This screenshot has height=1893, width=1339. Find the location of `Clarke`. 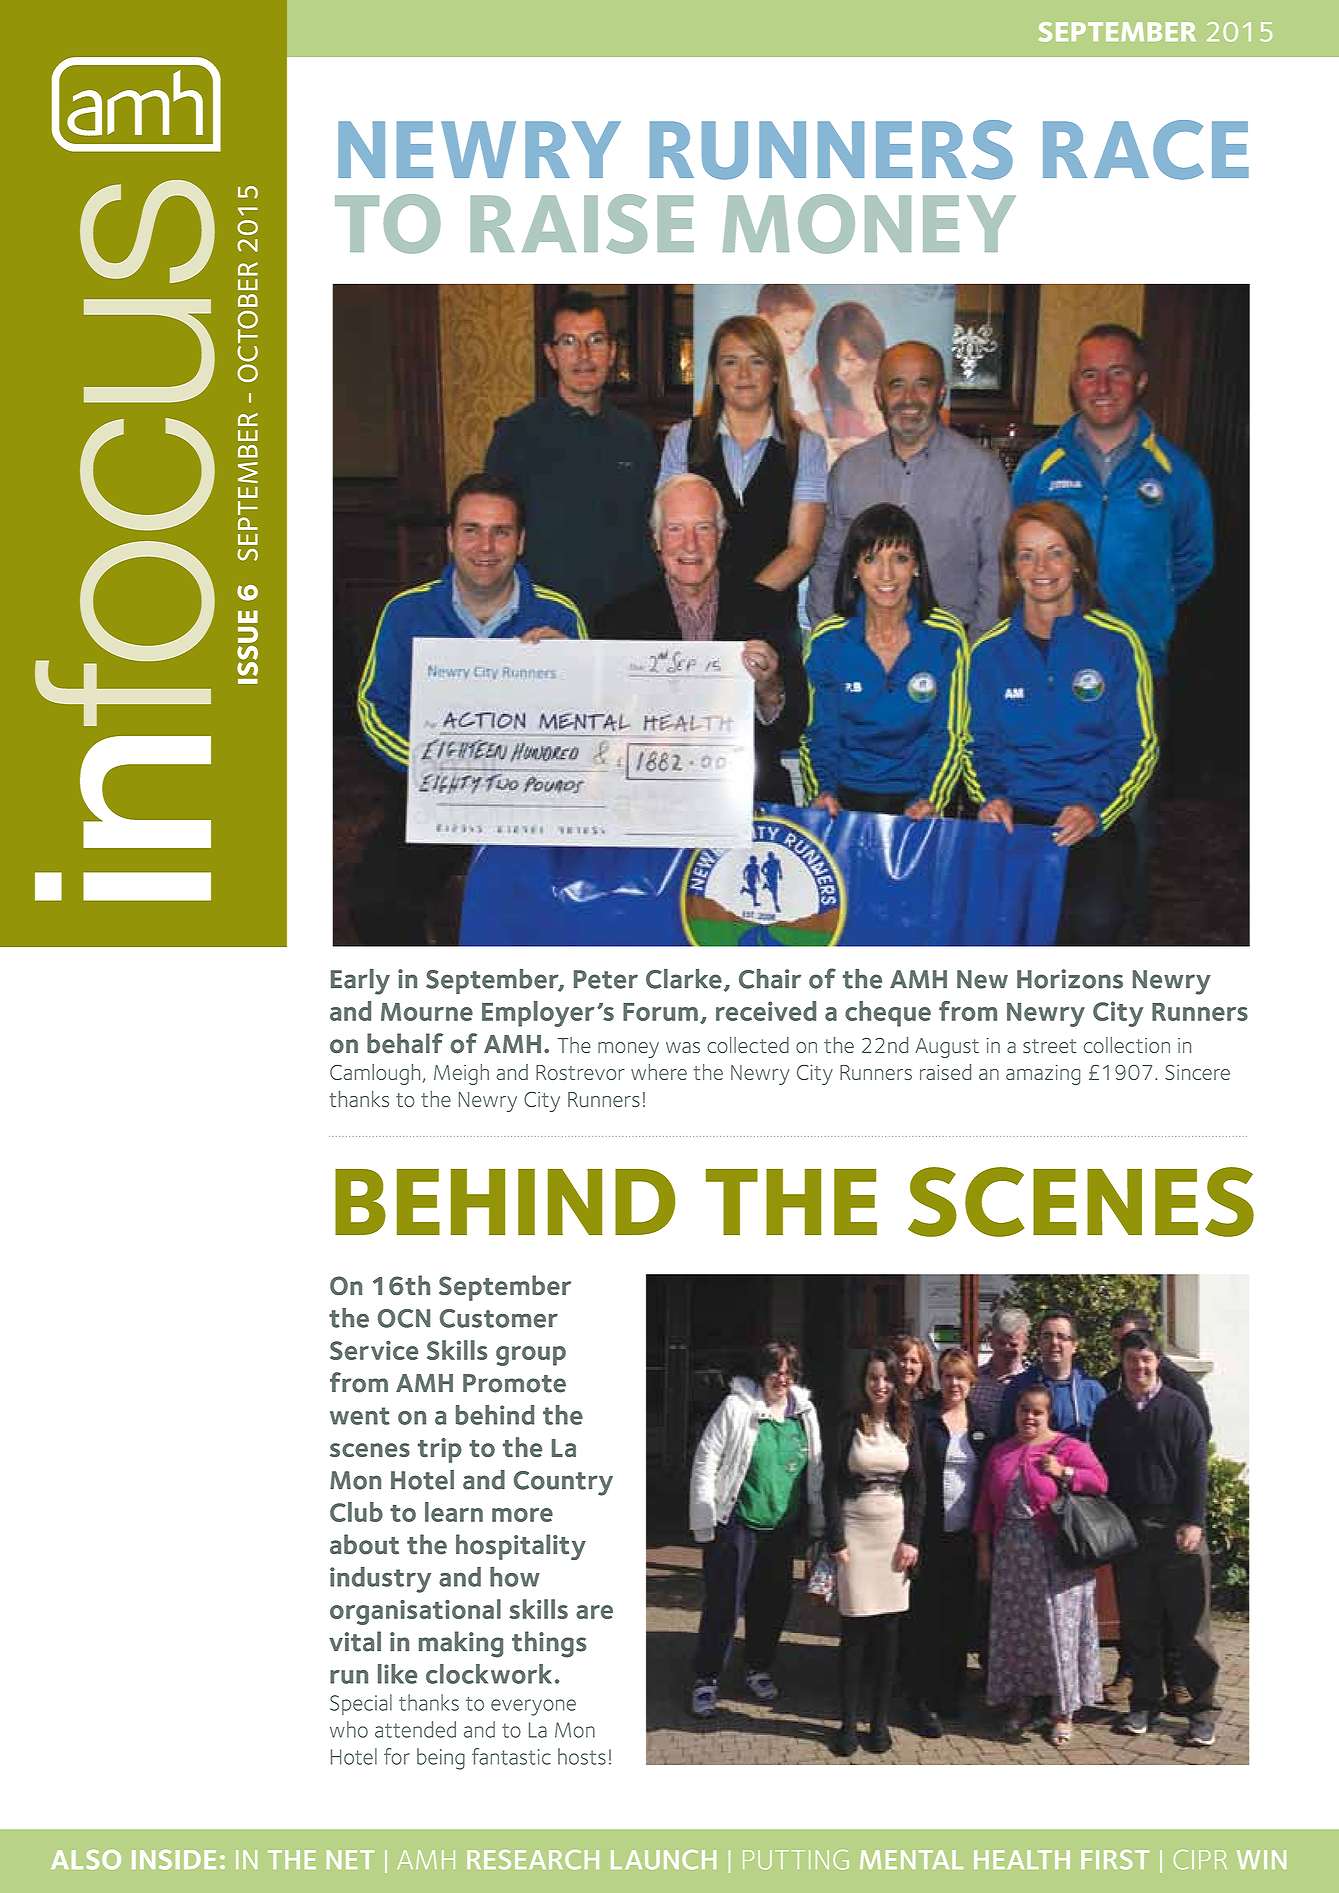

Clarke is located at coordinates (684, 979).
